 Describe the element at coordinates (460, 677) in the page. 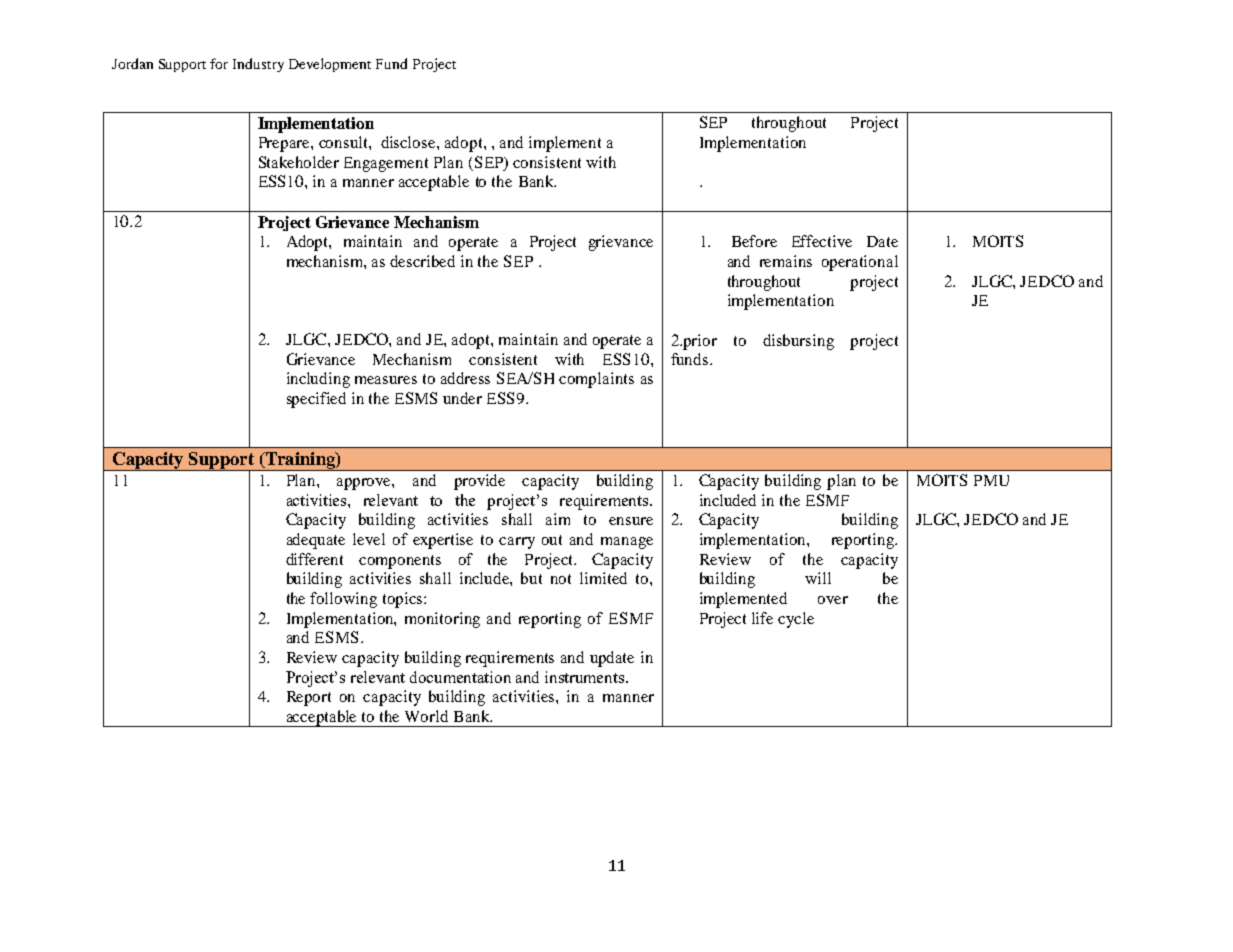

I see `documentation` at that location.
